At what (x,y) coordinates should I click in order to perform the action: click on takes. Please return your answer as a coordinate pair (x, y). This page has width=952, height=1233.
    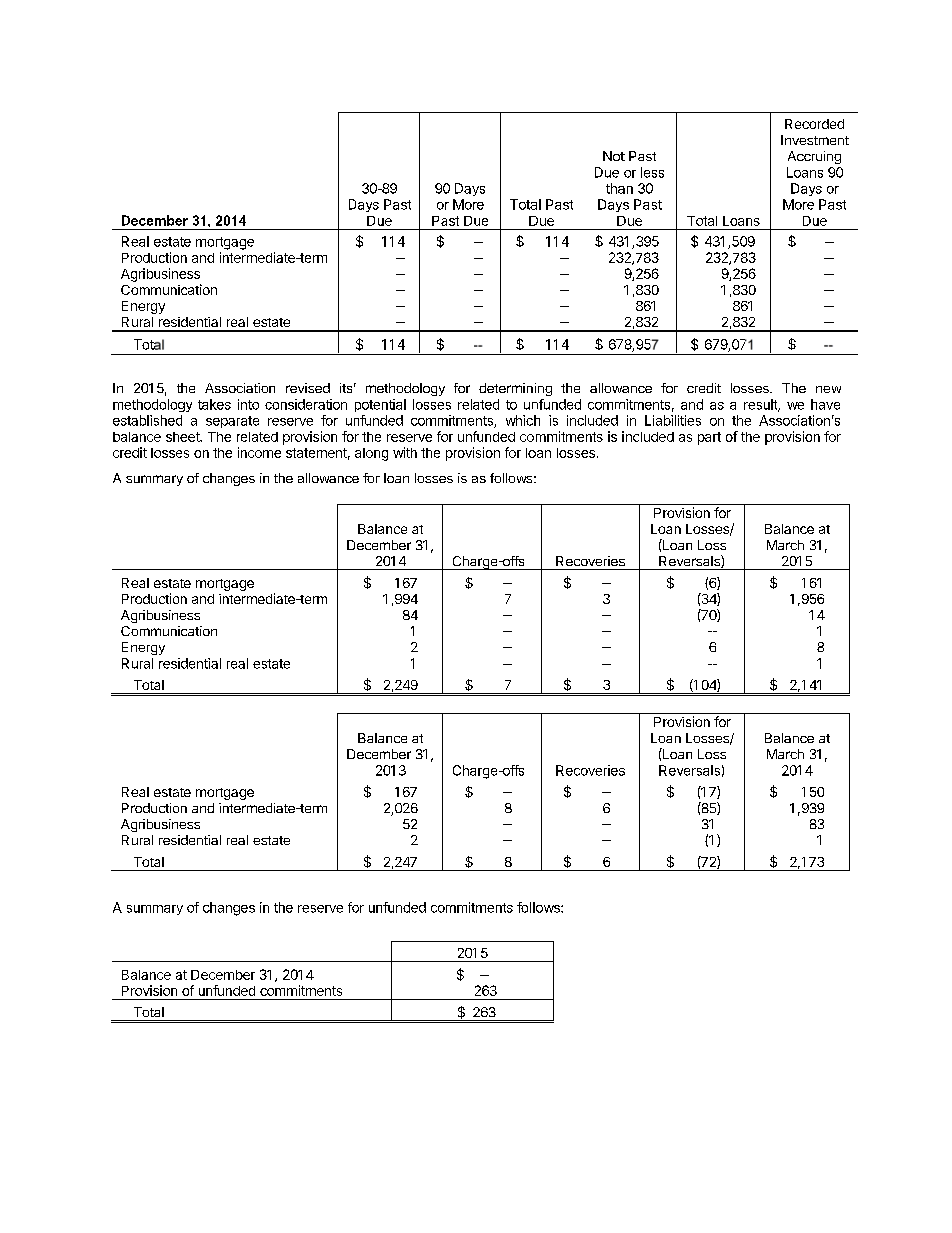
    Looking at the image, I should click on (214, 404).
